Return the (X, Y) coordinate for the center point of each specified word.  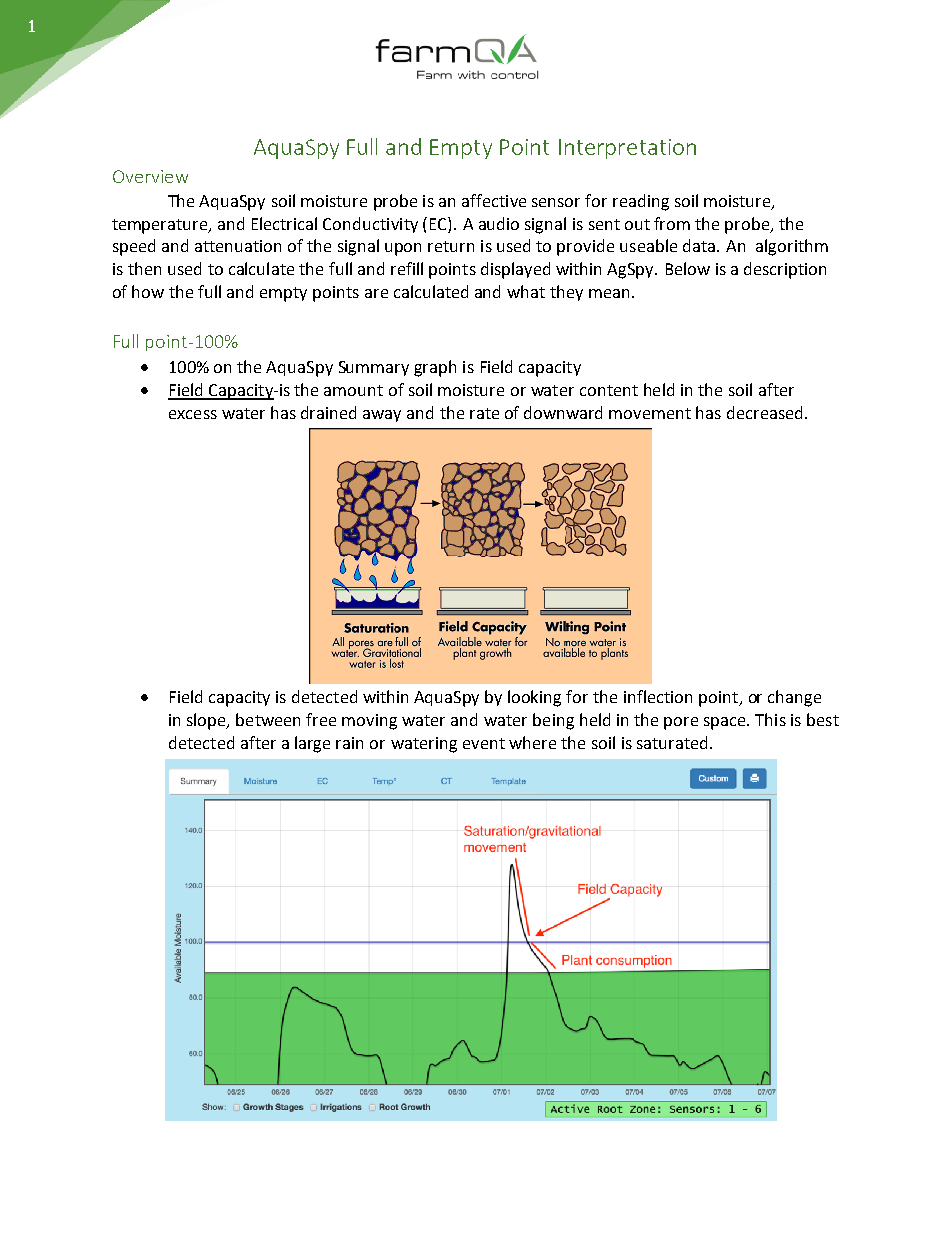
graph (435, 368)
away (382, 416)
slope (207, 721)
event (484, 743)
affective (494, 200)
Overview (150, 176)
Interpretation (627, 149)
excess (193, 414)
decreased (764, 412)
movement (650, 413)
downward (563, 412)
